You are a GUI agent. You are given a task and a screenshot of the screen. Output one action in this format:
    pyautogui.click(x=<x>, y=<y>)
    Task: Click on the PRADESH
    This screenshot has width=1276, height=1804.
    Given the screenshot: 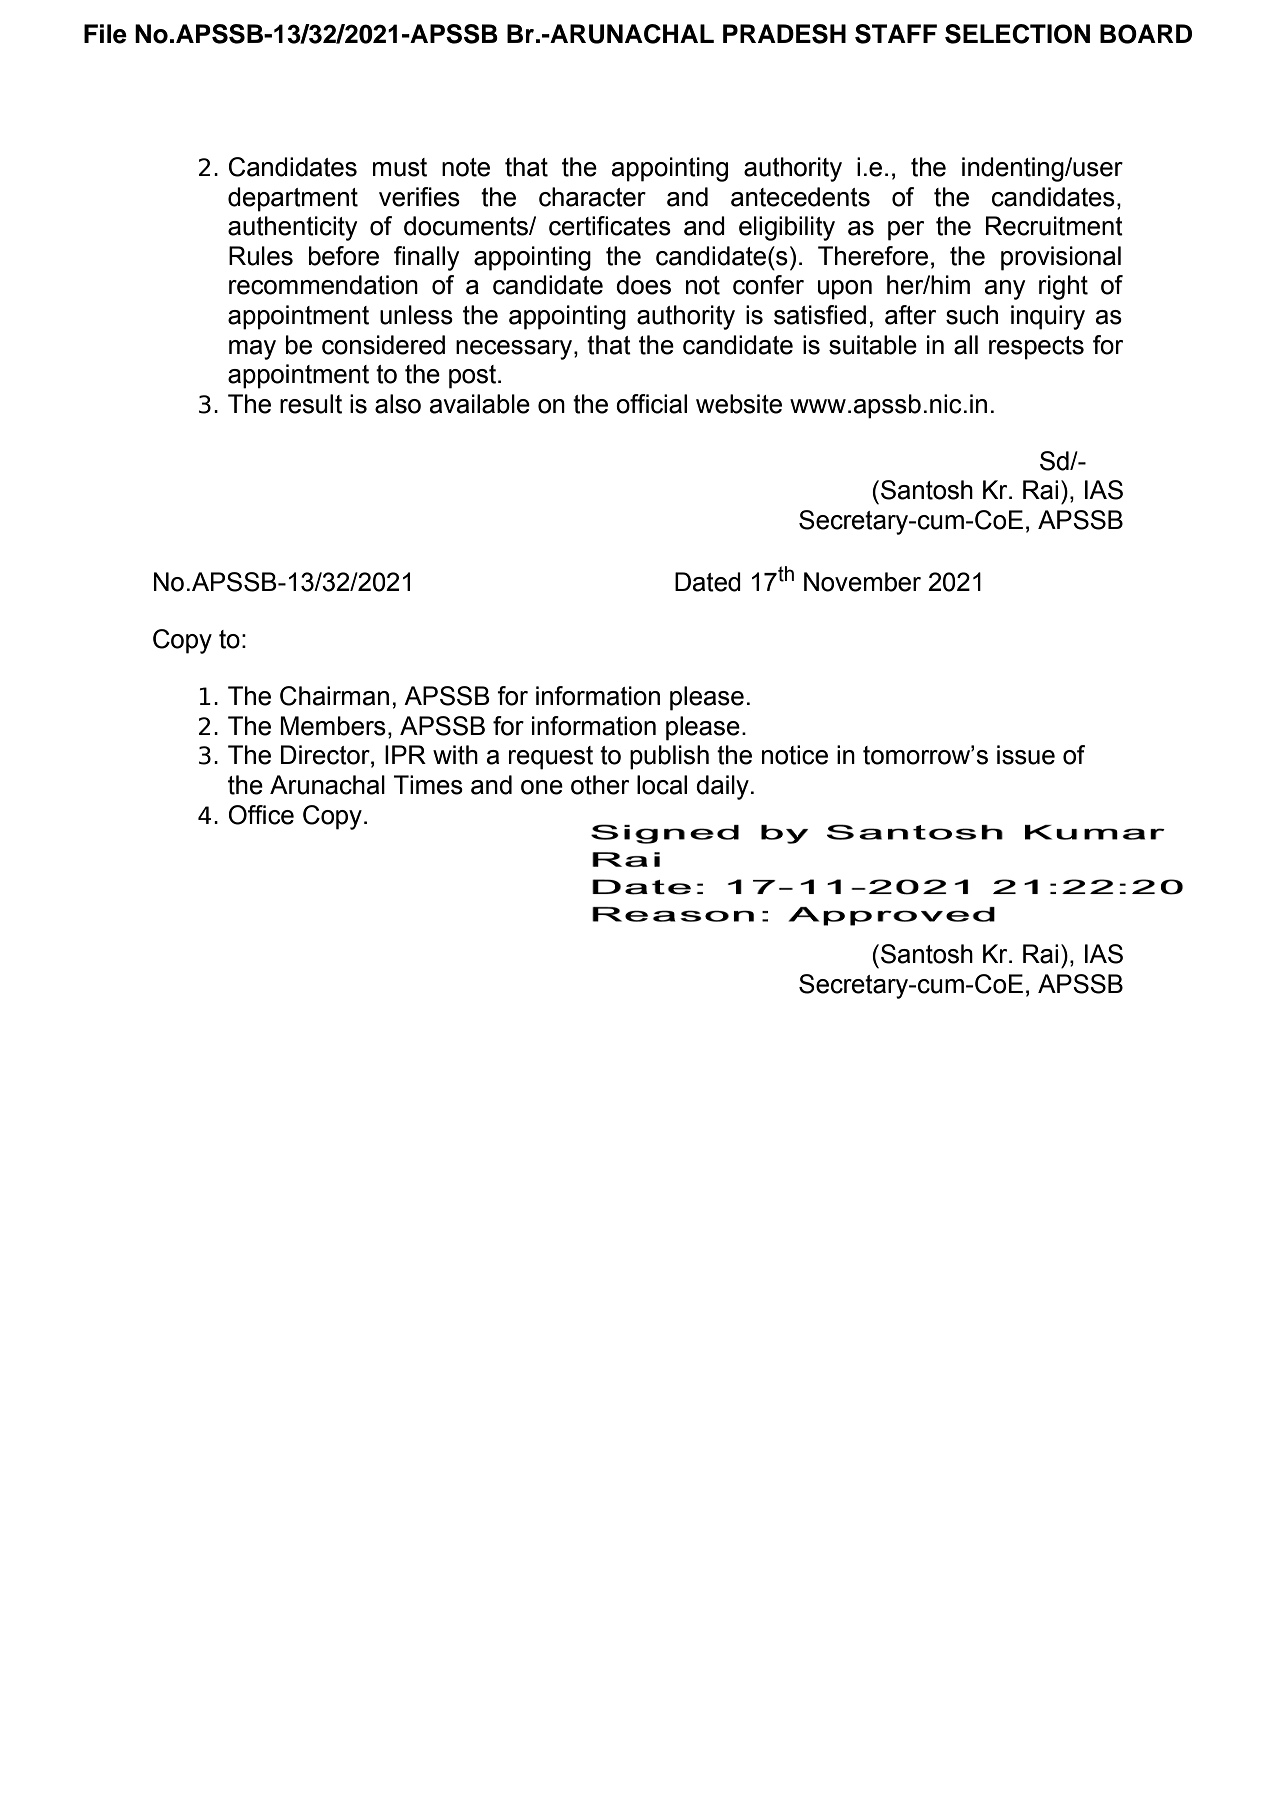 What is the action you would take?
    pyautogui.click(x=784, y=34)
